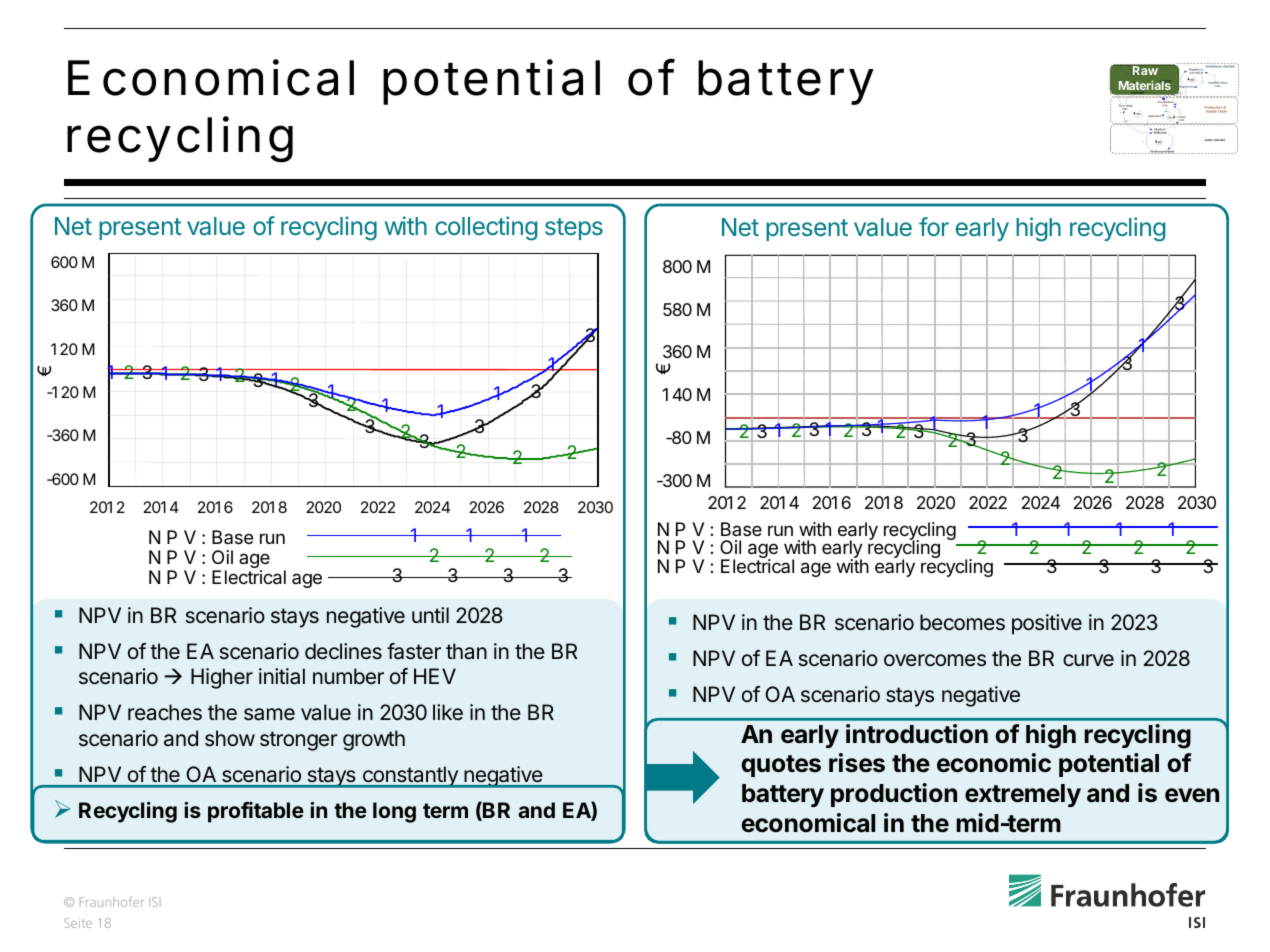 The image size is (1270, 952). What do you see at coordinates (1047, 624) in the screenshot?
I see `positive` at bounding box center [1047, 624].
